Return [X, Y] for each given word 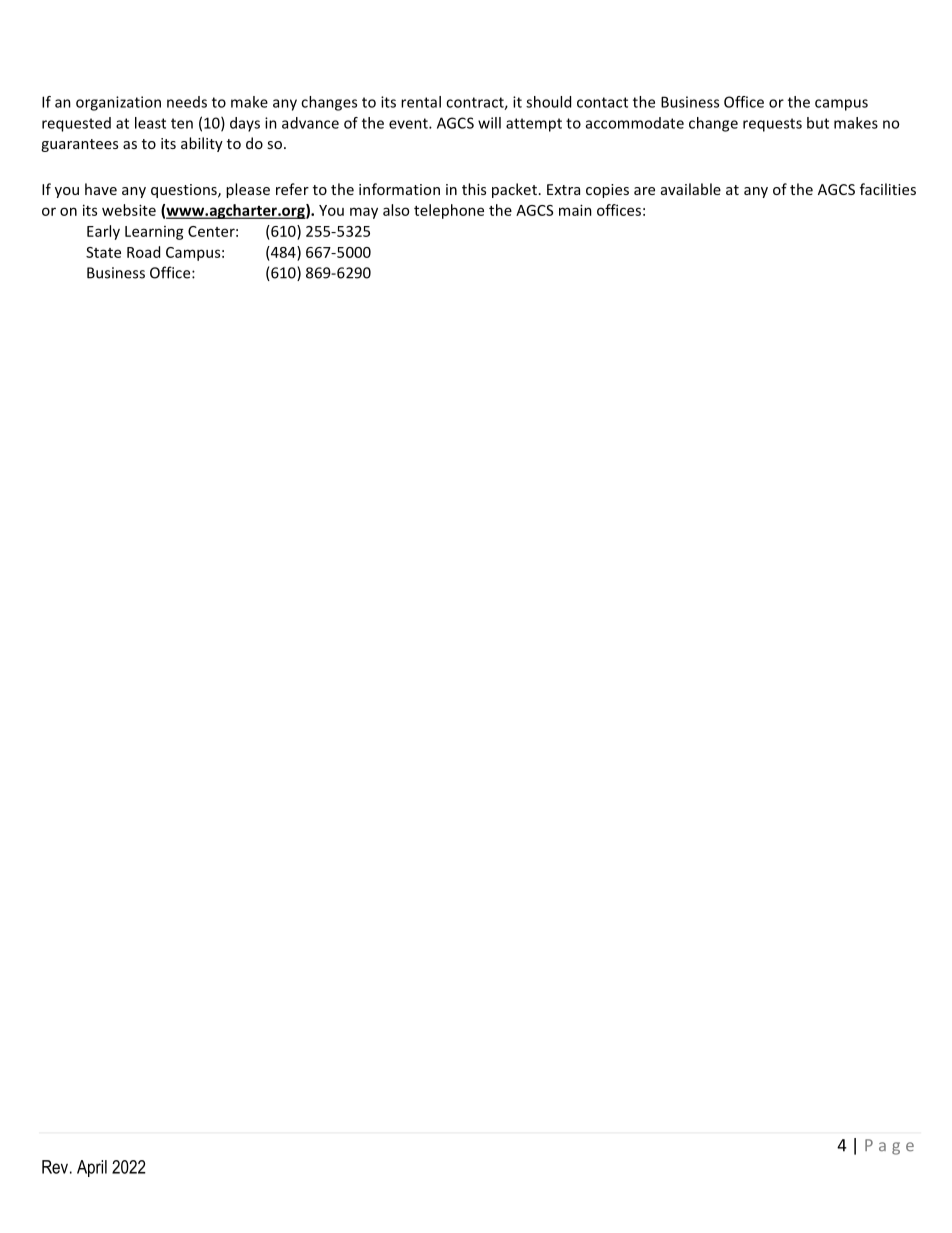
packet [514, 190]
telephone [449, 211]
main [575, 210]
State [103, 252]
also [396, 210]
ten [182, 123]
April [92, 1168]
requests [772, 125]
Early [103, 232]
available [691, 189]
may [364, 213]
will [489, 123]
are [644, 191]
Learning [154, 233]
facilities [888, 189]
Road [143, 252]
